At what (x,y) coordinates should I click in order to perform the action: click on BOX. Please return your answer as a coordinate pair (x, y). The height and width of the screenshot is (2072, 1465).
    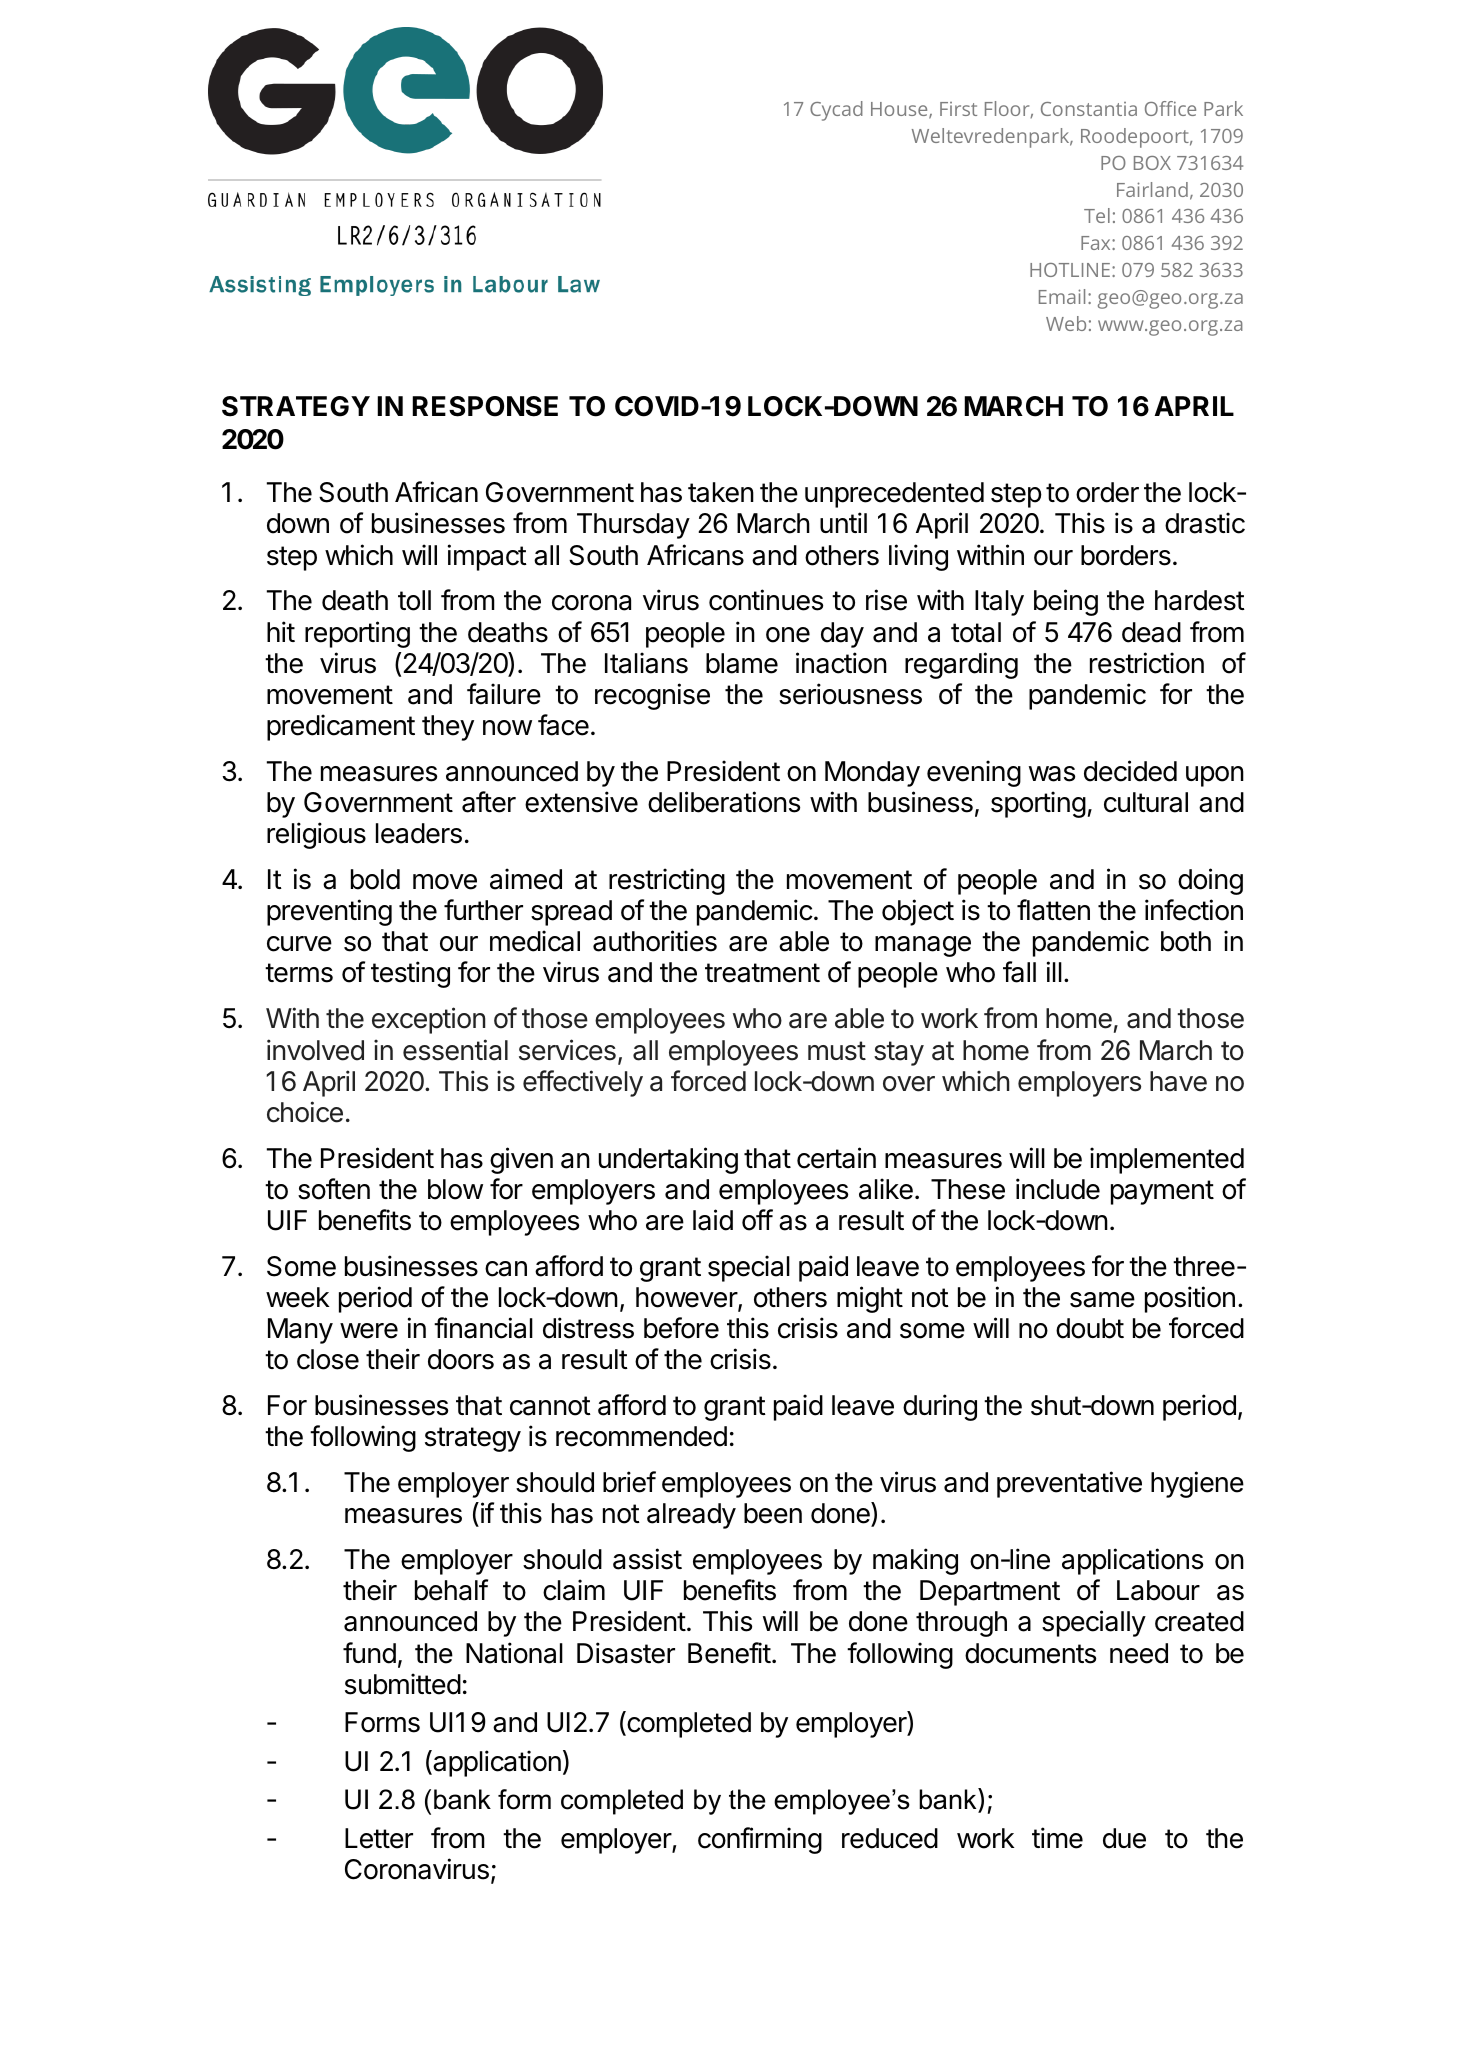
    Looking at the image, I should click on (1152, 163).
